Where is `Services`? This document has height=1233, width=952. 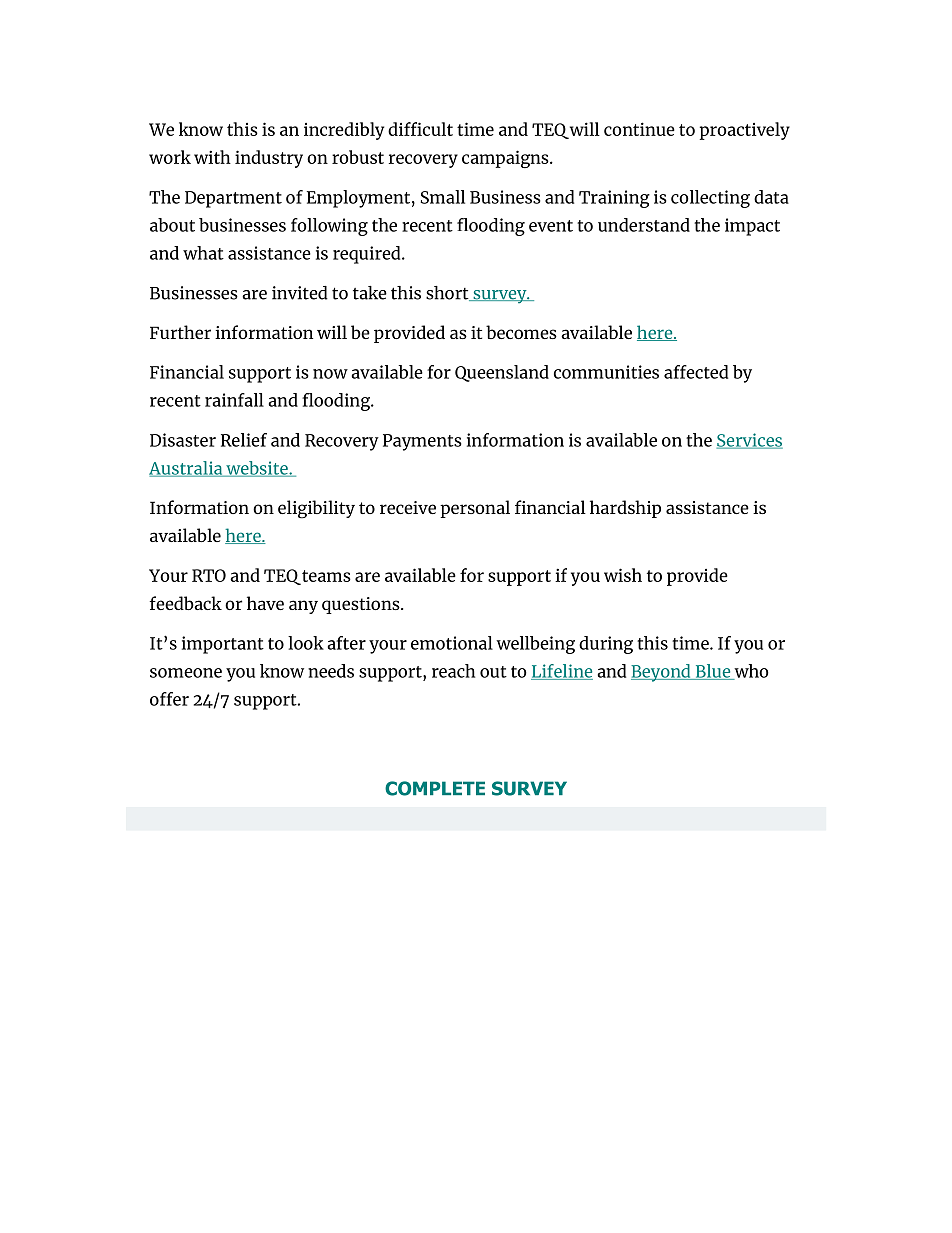 Services is located at coordinates (749, 441).
